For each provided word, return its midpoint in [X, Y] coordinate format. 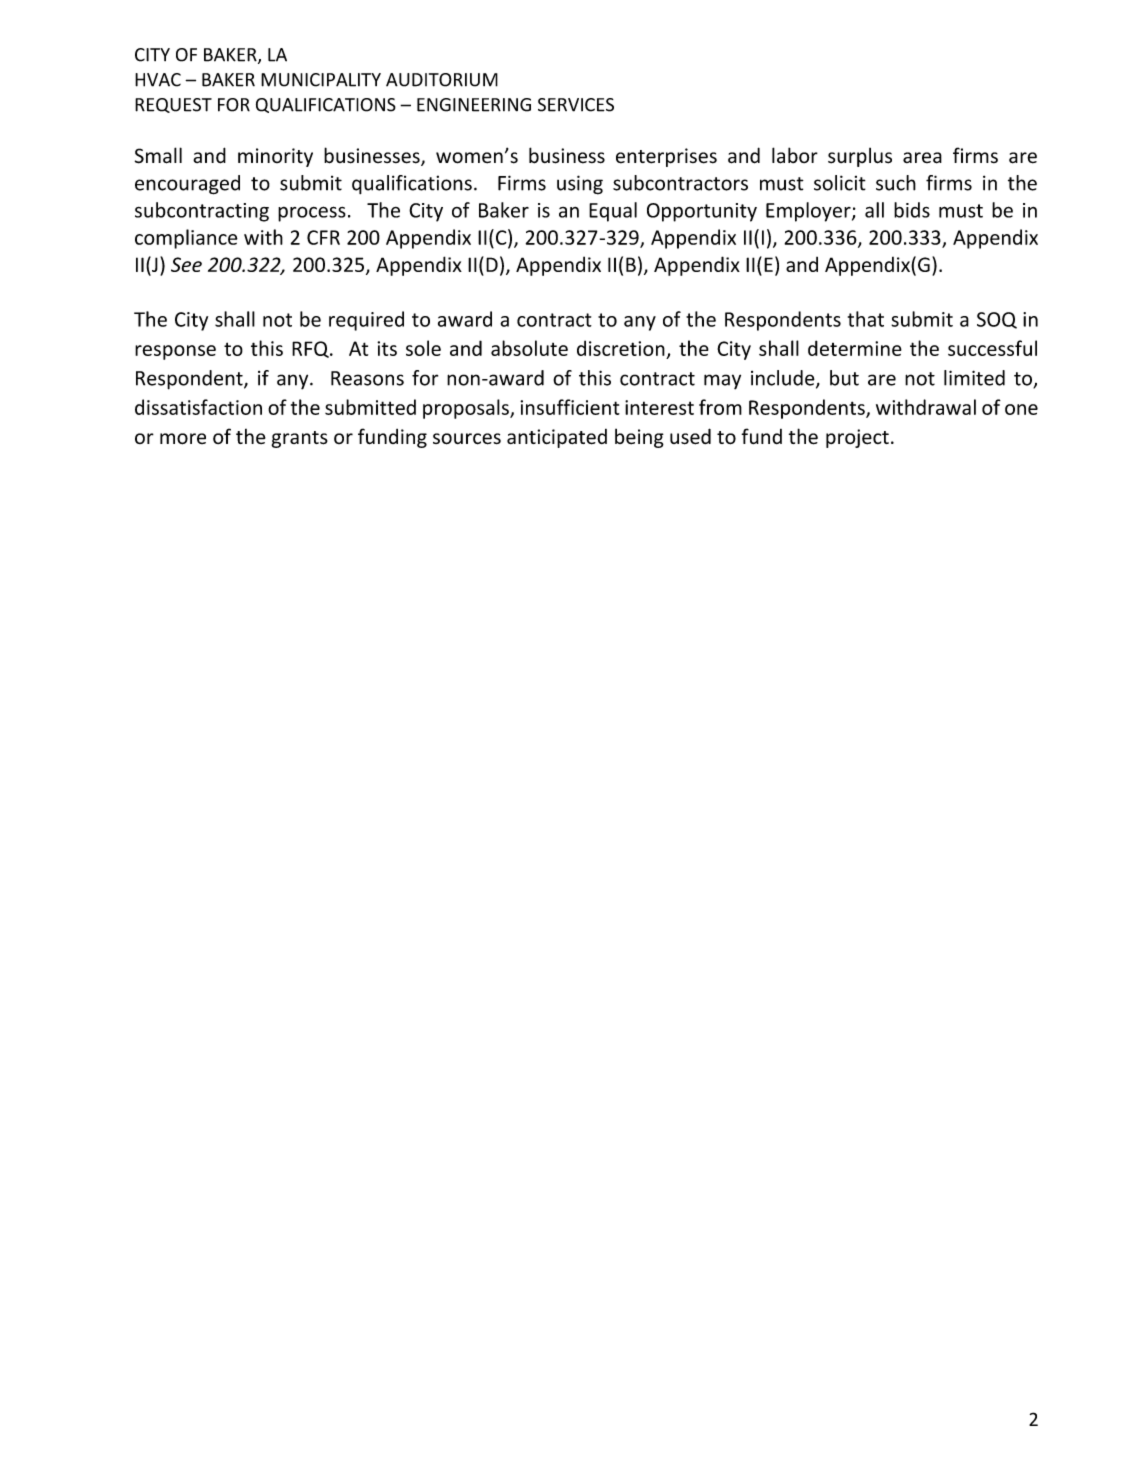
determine [855, 348]
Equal [613, 212]
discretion [621, 348]
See [186, 264]
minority [275, 157]
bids [912, 210]
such [896, 183]
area [922, 158]
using [580, 185]
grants [299, 439]
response [175, 352]
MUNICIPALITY [321, 80]
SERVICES [576, 105]
